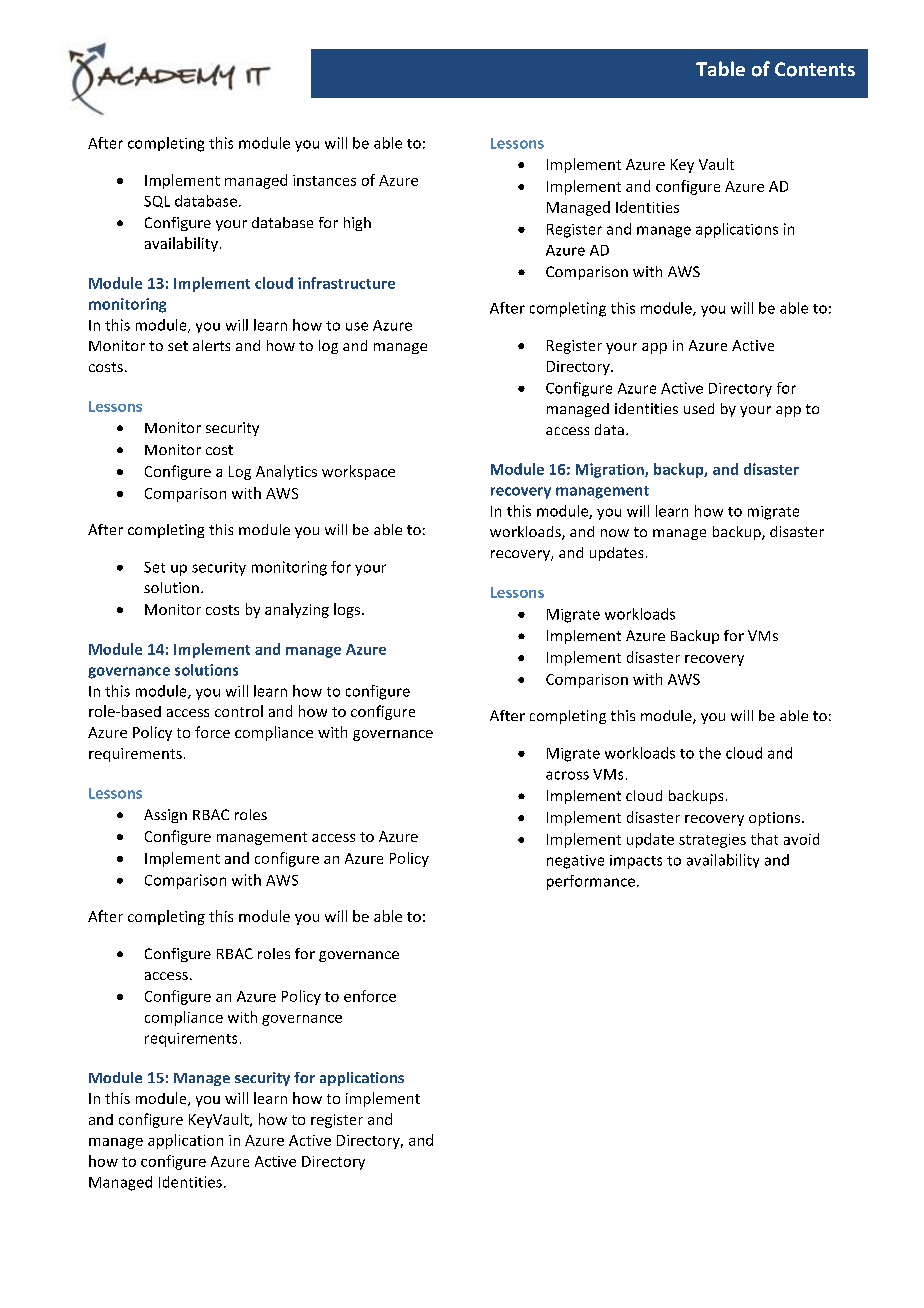 Image resolution: width=924 pixels, height=1308 pixels. I want to click on infrastructure, so click(346, 283).
